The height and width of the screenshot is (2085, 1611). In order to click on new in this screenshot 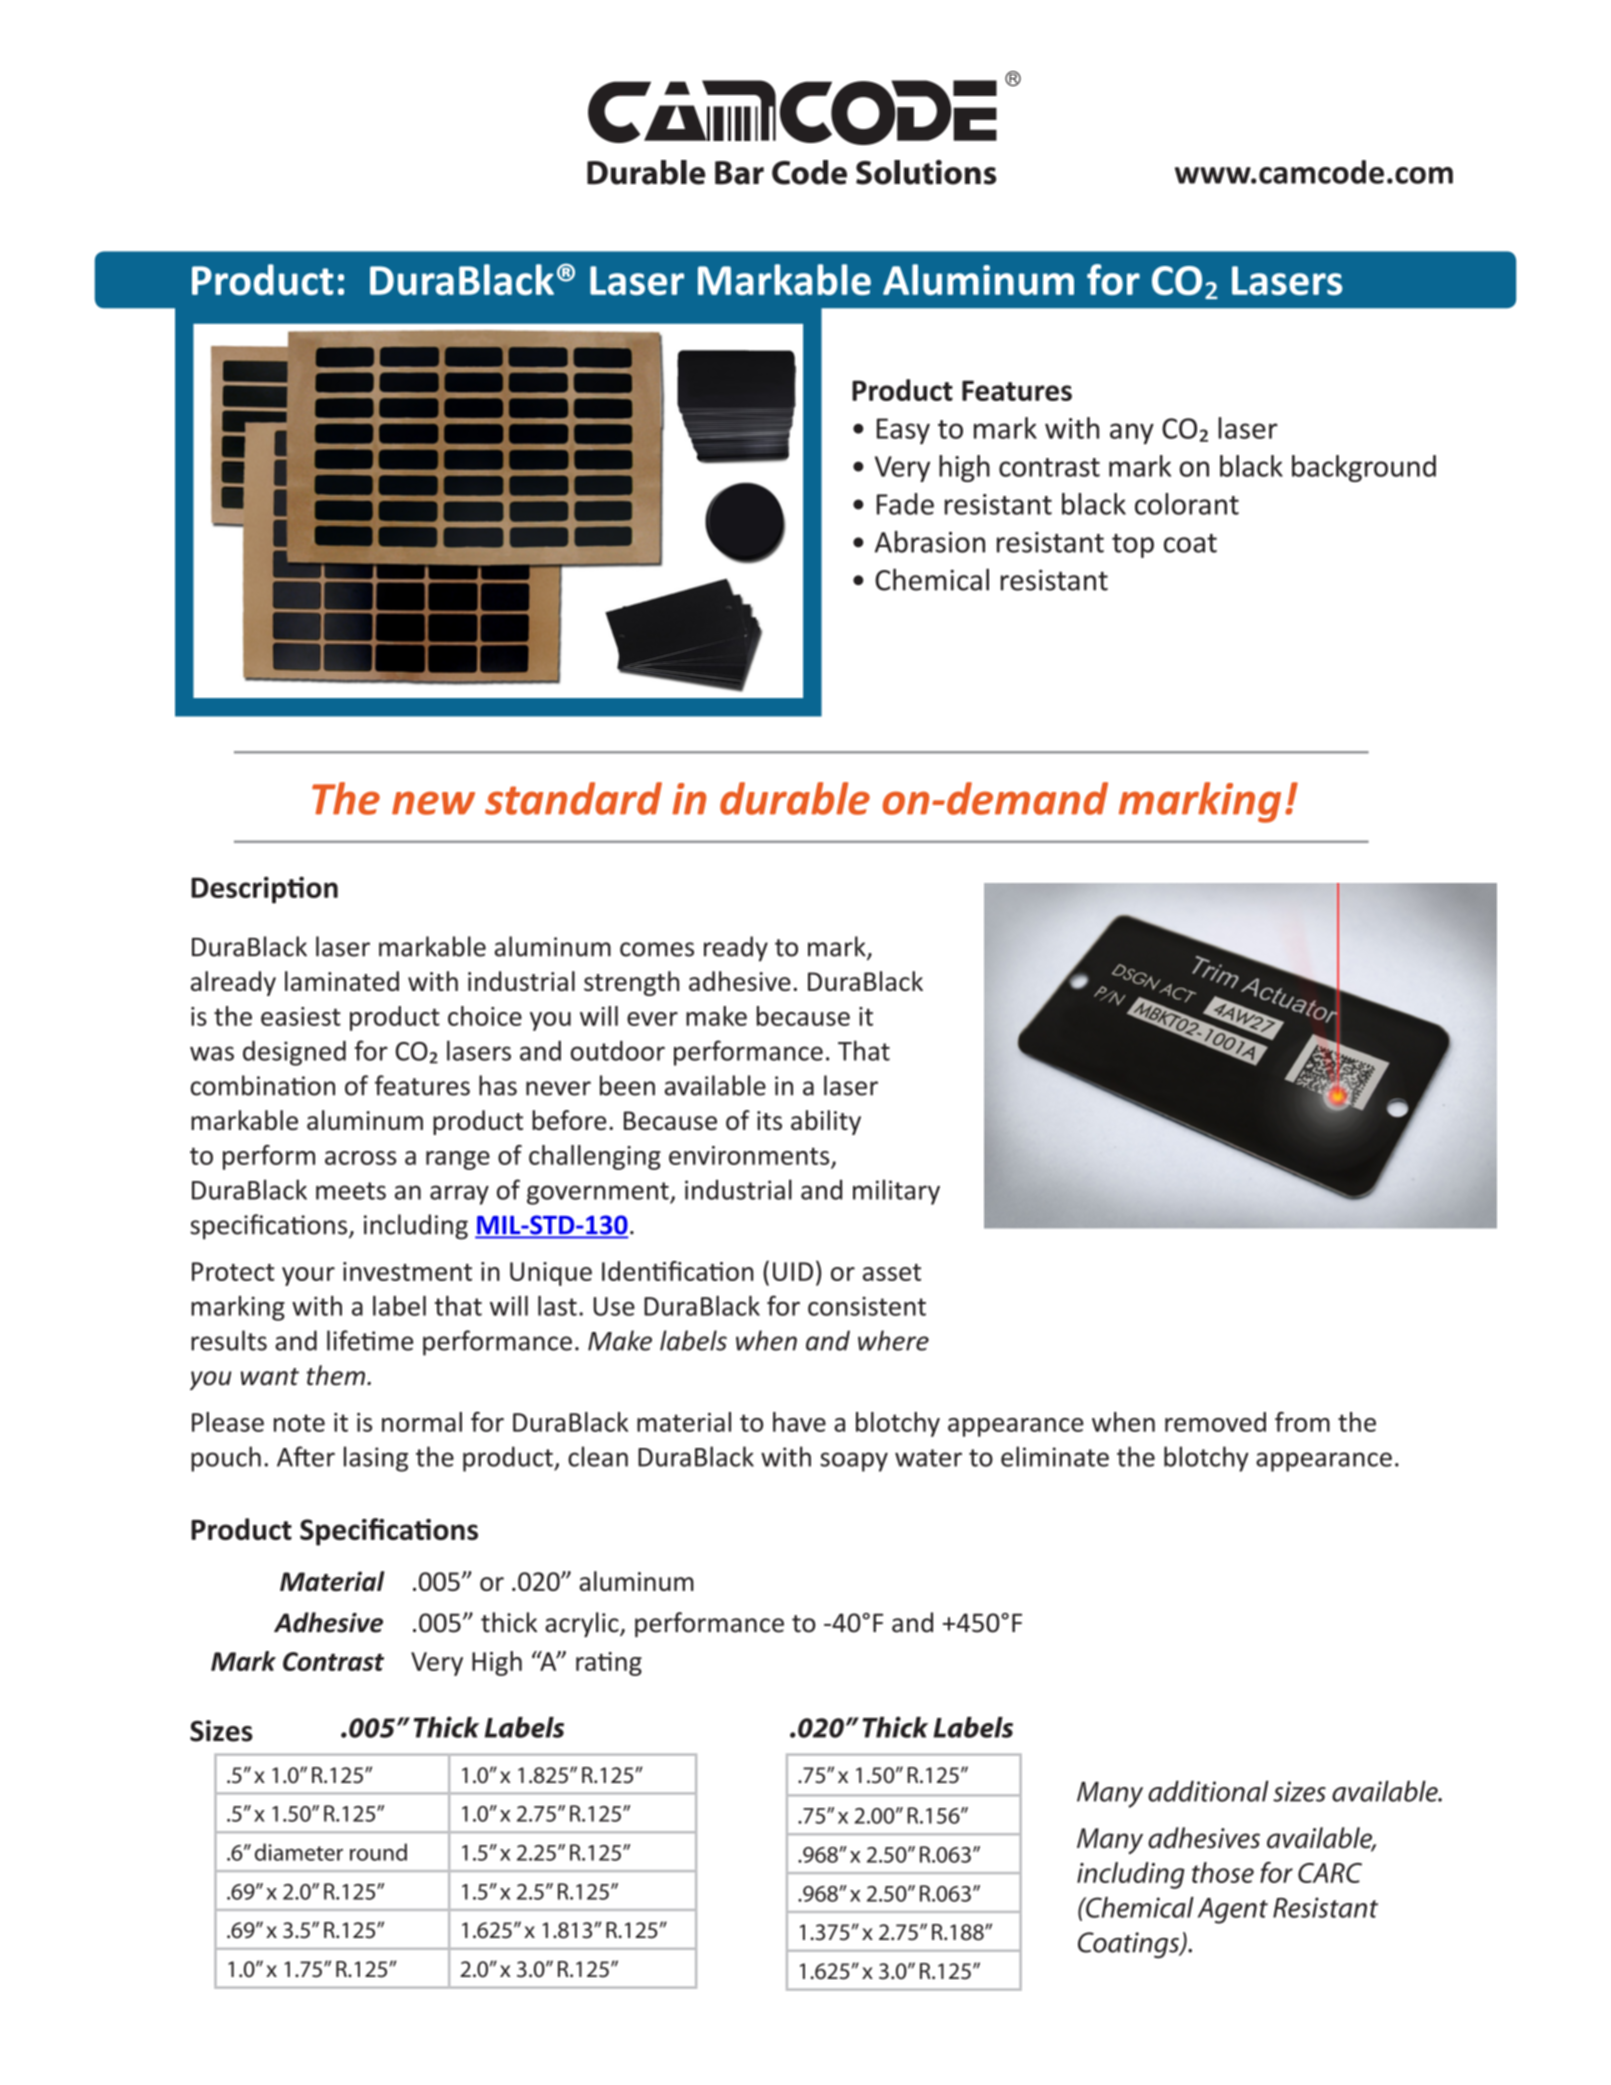, I will do `click(433, 803)`.
